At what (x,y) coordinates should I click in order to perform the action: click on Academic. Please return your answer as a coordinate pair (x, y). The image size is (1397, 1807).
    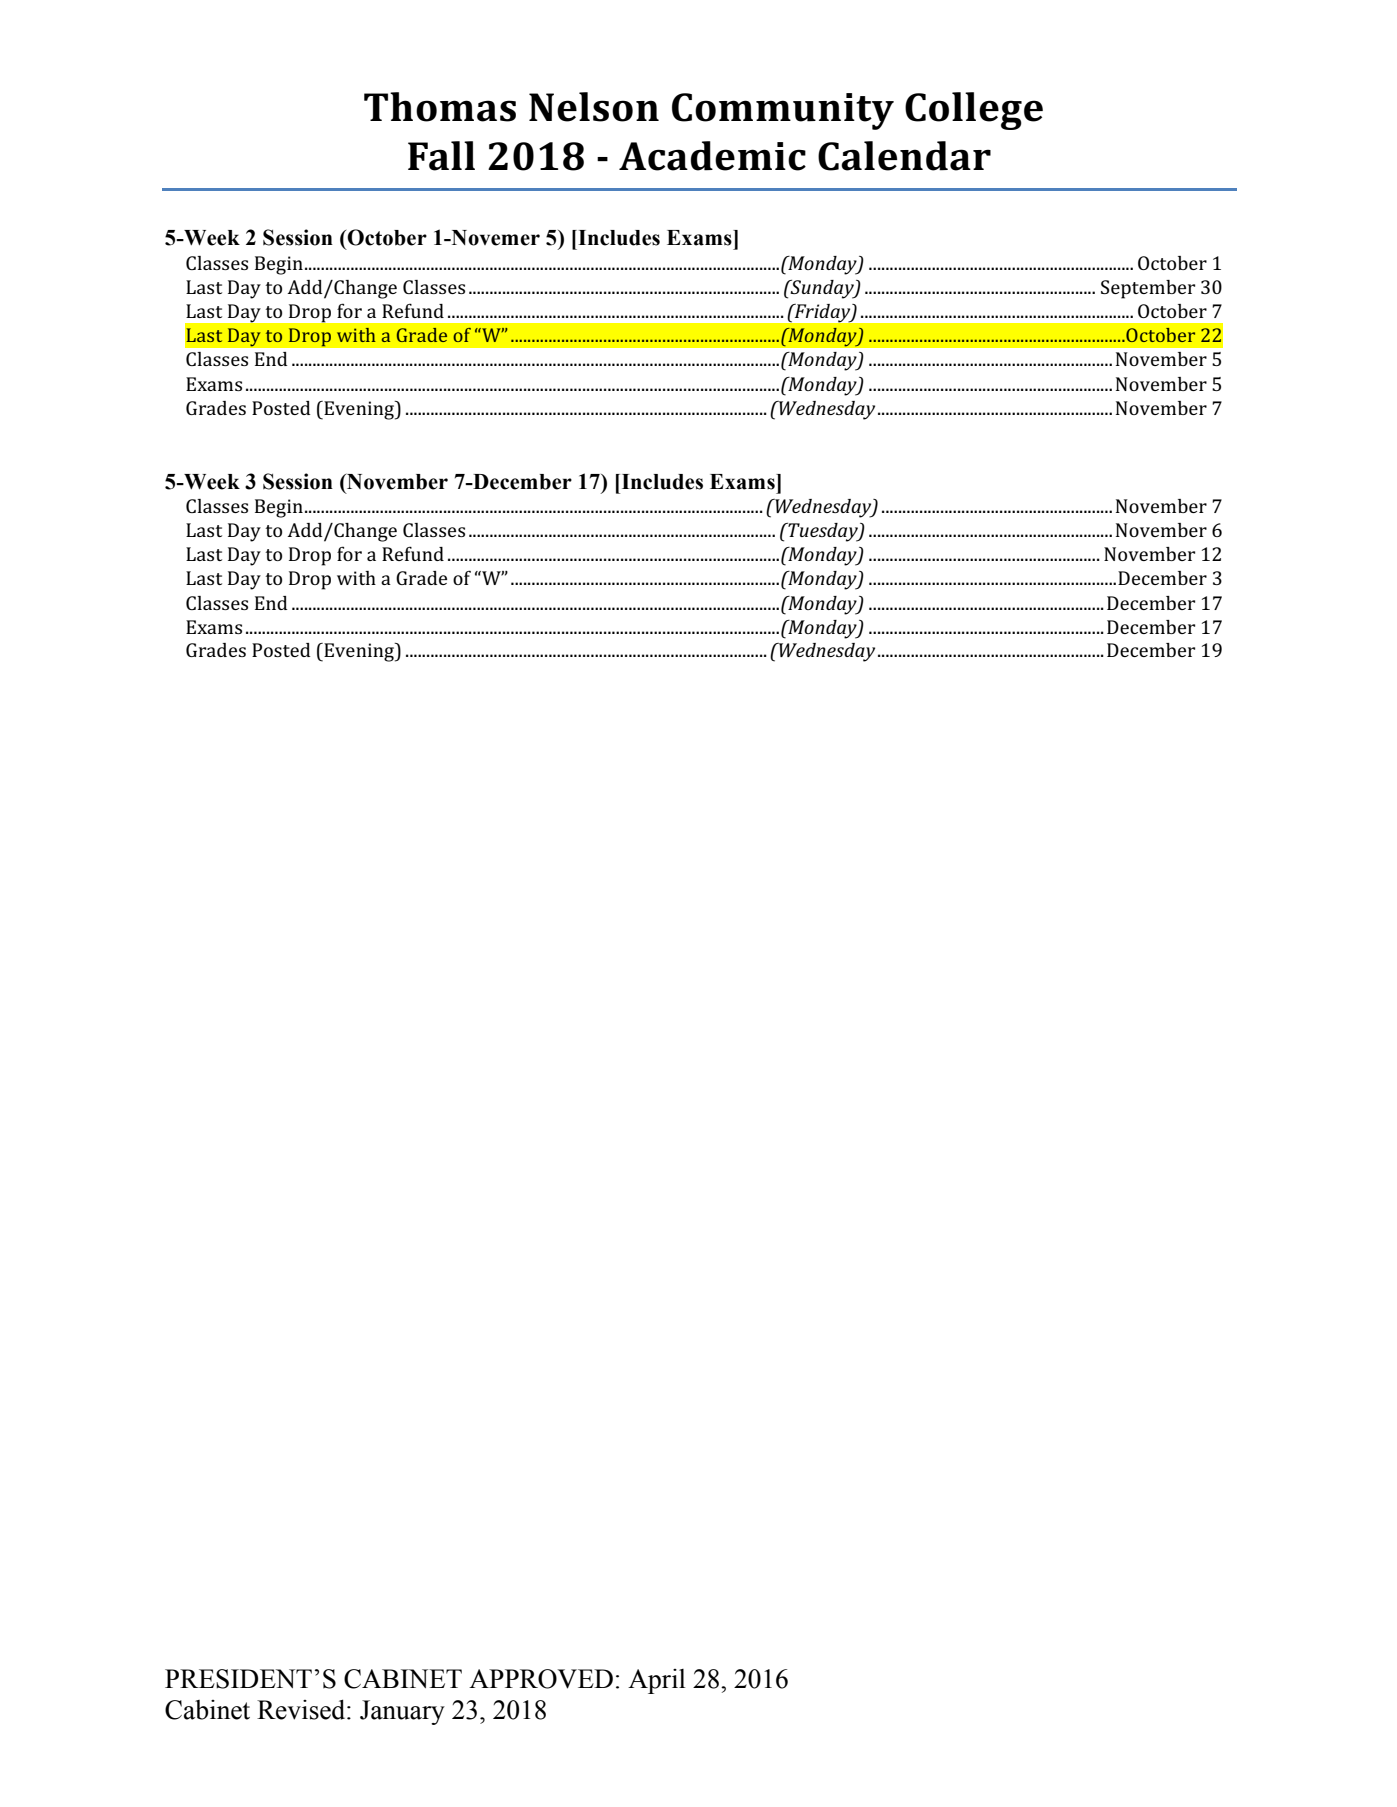
    Looking at the image, I should click on (712, 156).
